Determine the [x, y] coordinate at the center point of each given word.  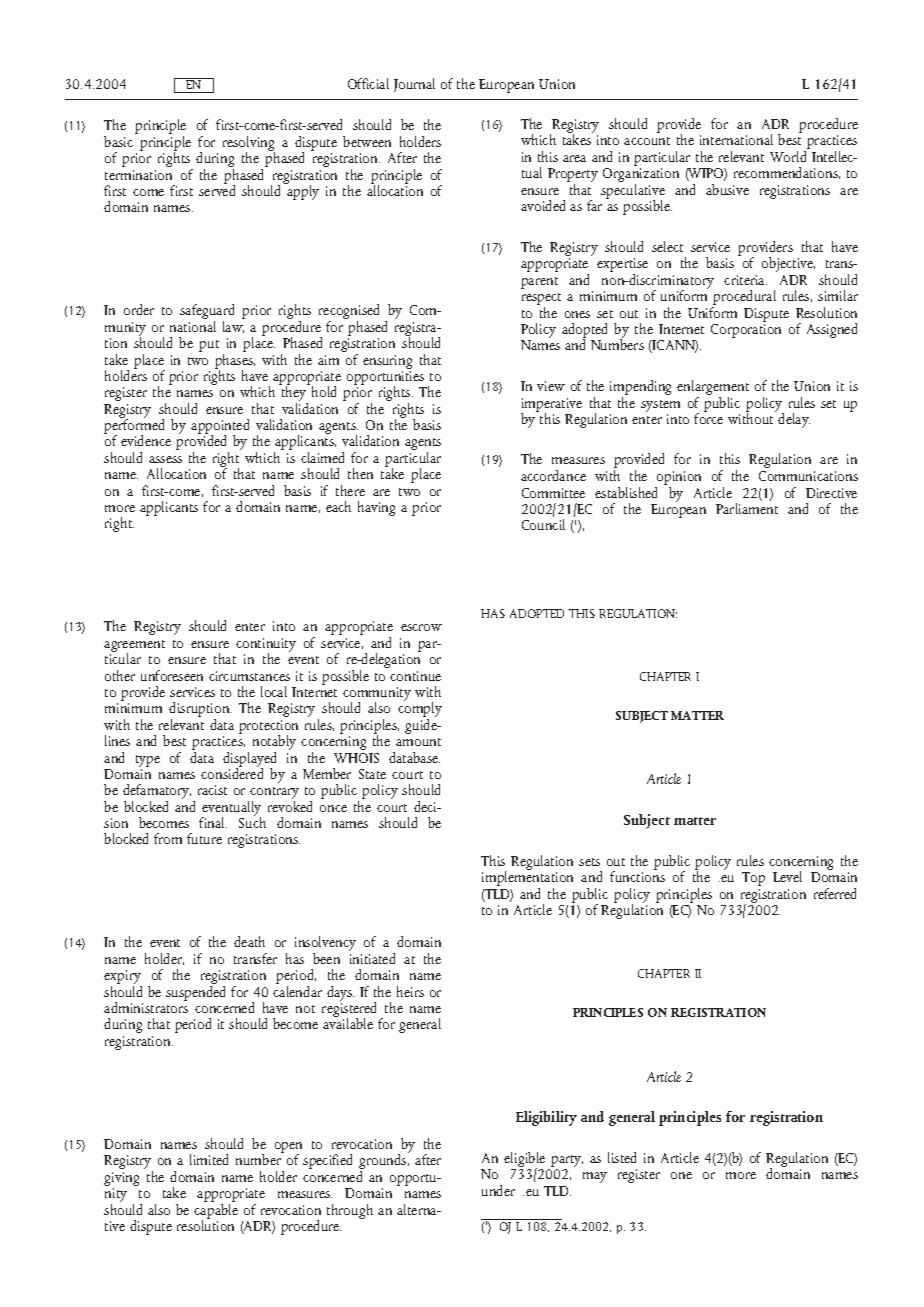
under [498, 1190]
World [788, 156]
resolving [249, 145]
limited [209, 1159]
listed [622, 1157]
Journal [414, 85]
